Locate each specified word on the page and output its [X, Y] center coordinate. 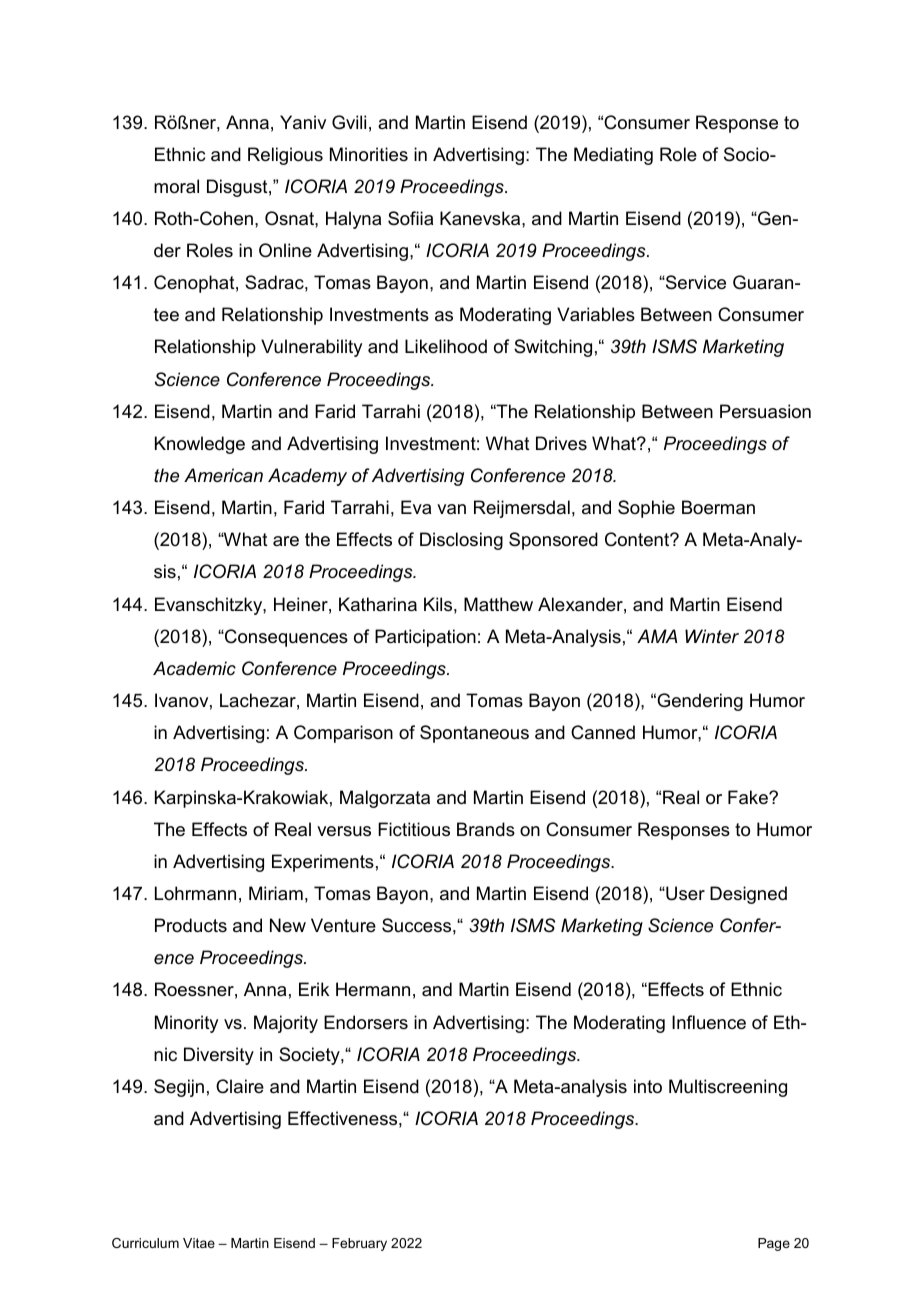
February [359, 1244]
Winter [712, 636]
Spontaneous [474, 734]
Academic [194, 668]
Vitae [199, 1243]
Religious [285, 156]
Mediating [613, 156]
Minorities [369, 154]
